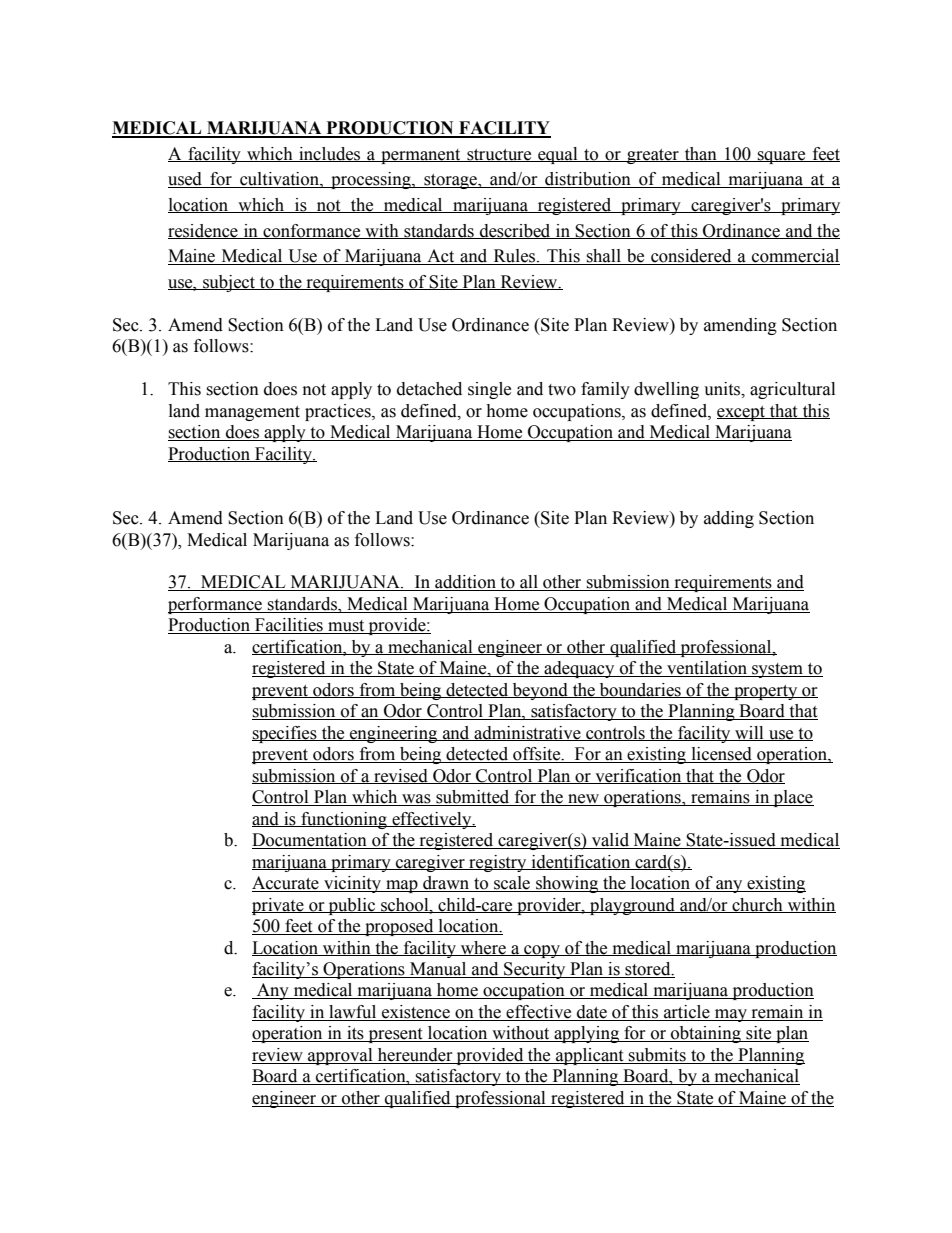 The image size is (952, 1233). What do you see at coordinates (499, 155) in the page?
I see `structure` at bounding box center [499, 155].
